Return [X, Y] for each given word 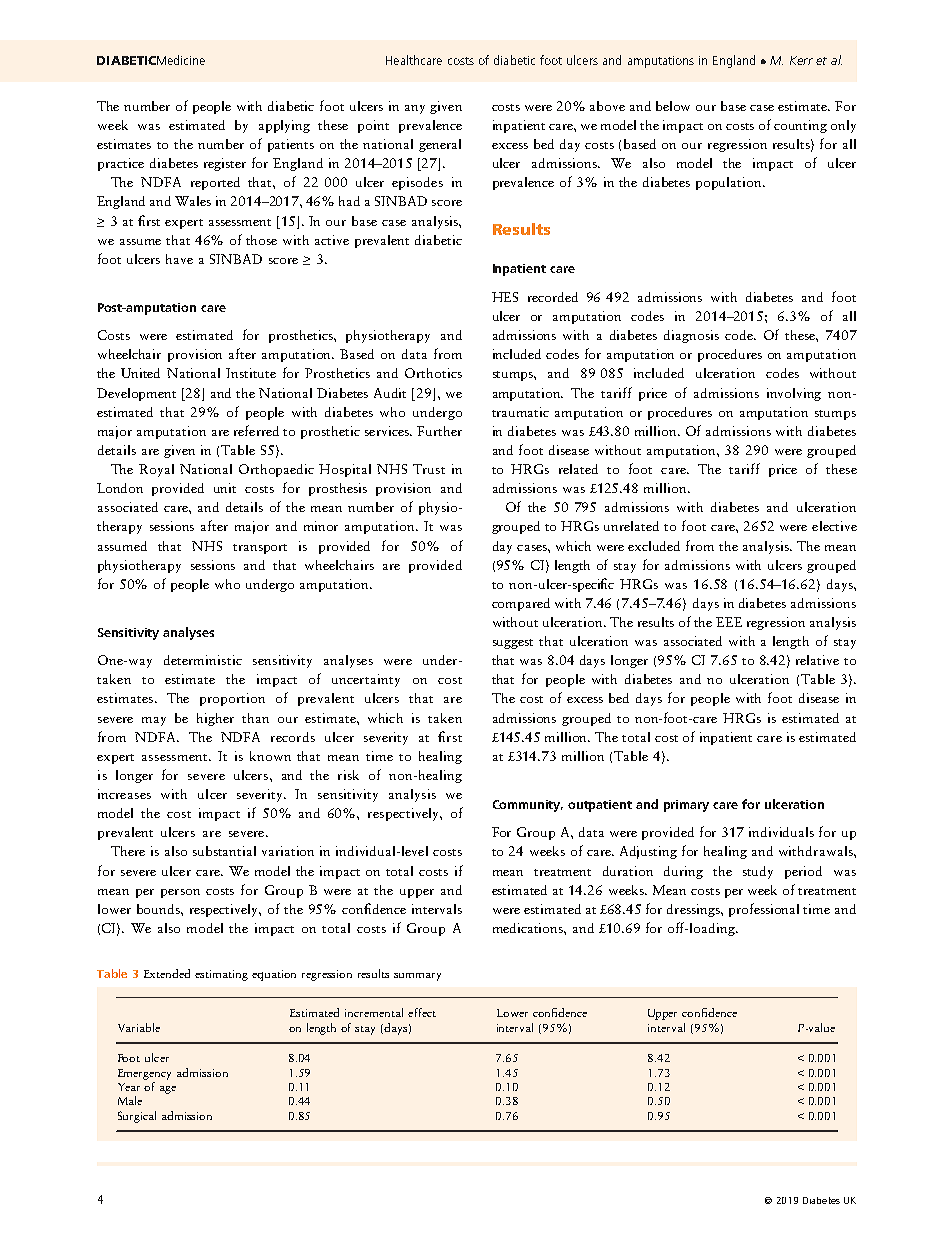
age [168, 1090]
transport [260, 549]
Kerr [801, 60]
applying [284, 126]
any [415, 109]
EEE [729, 622]
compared [521, 604]
